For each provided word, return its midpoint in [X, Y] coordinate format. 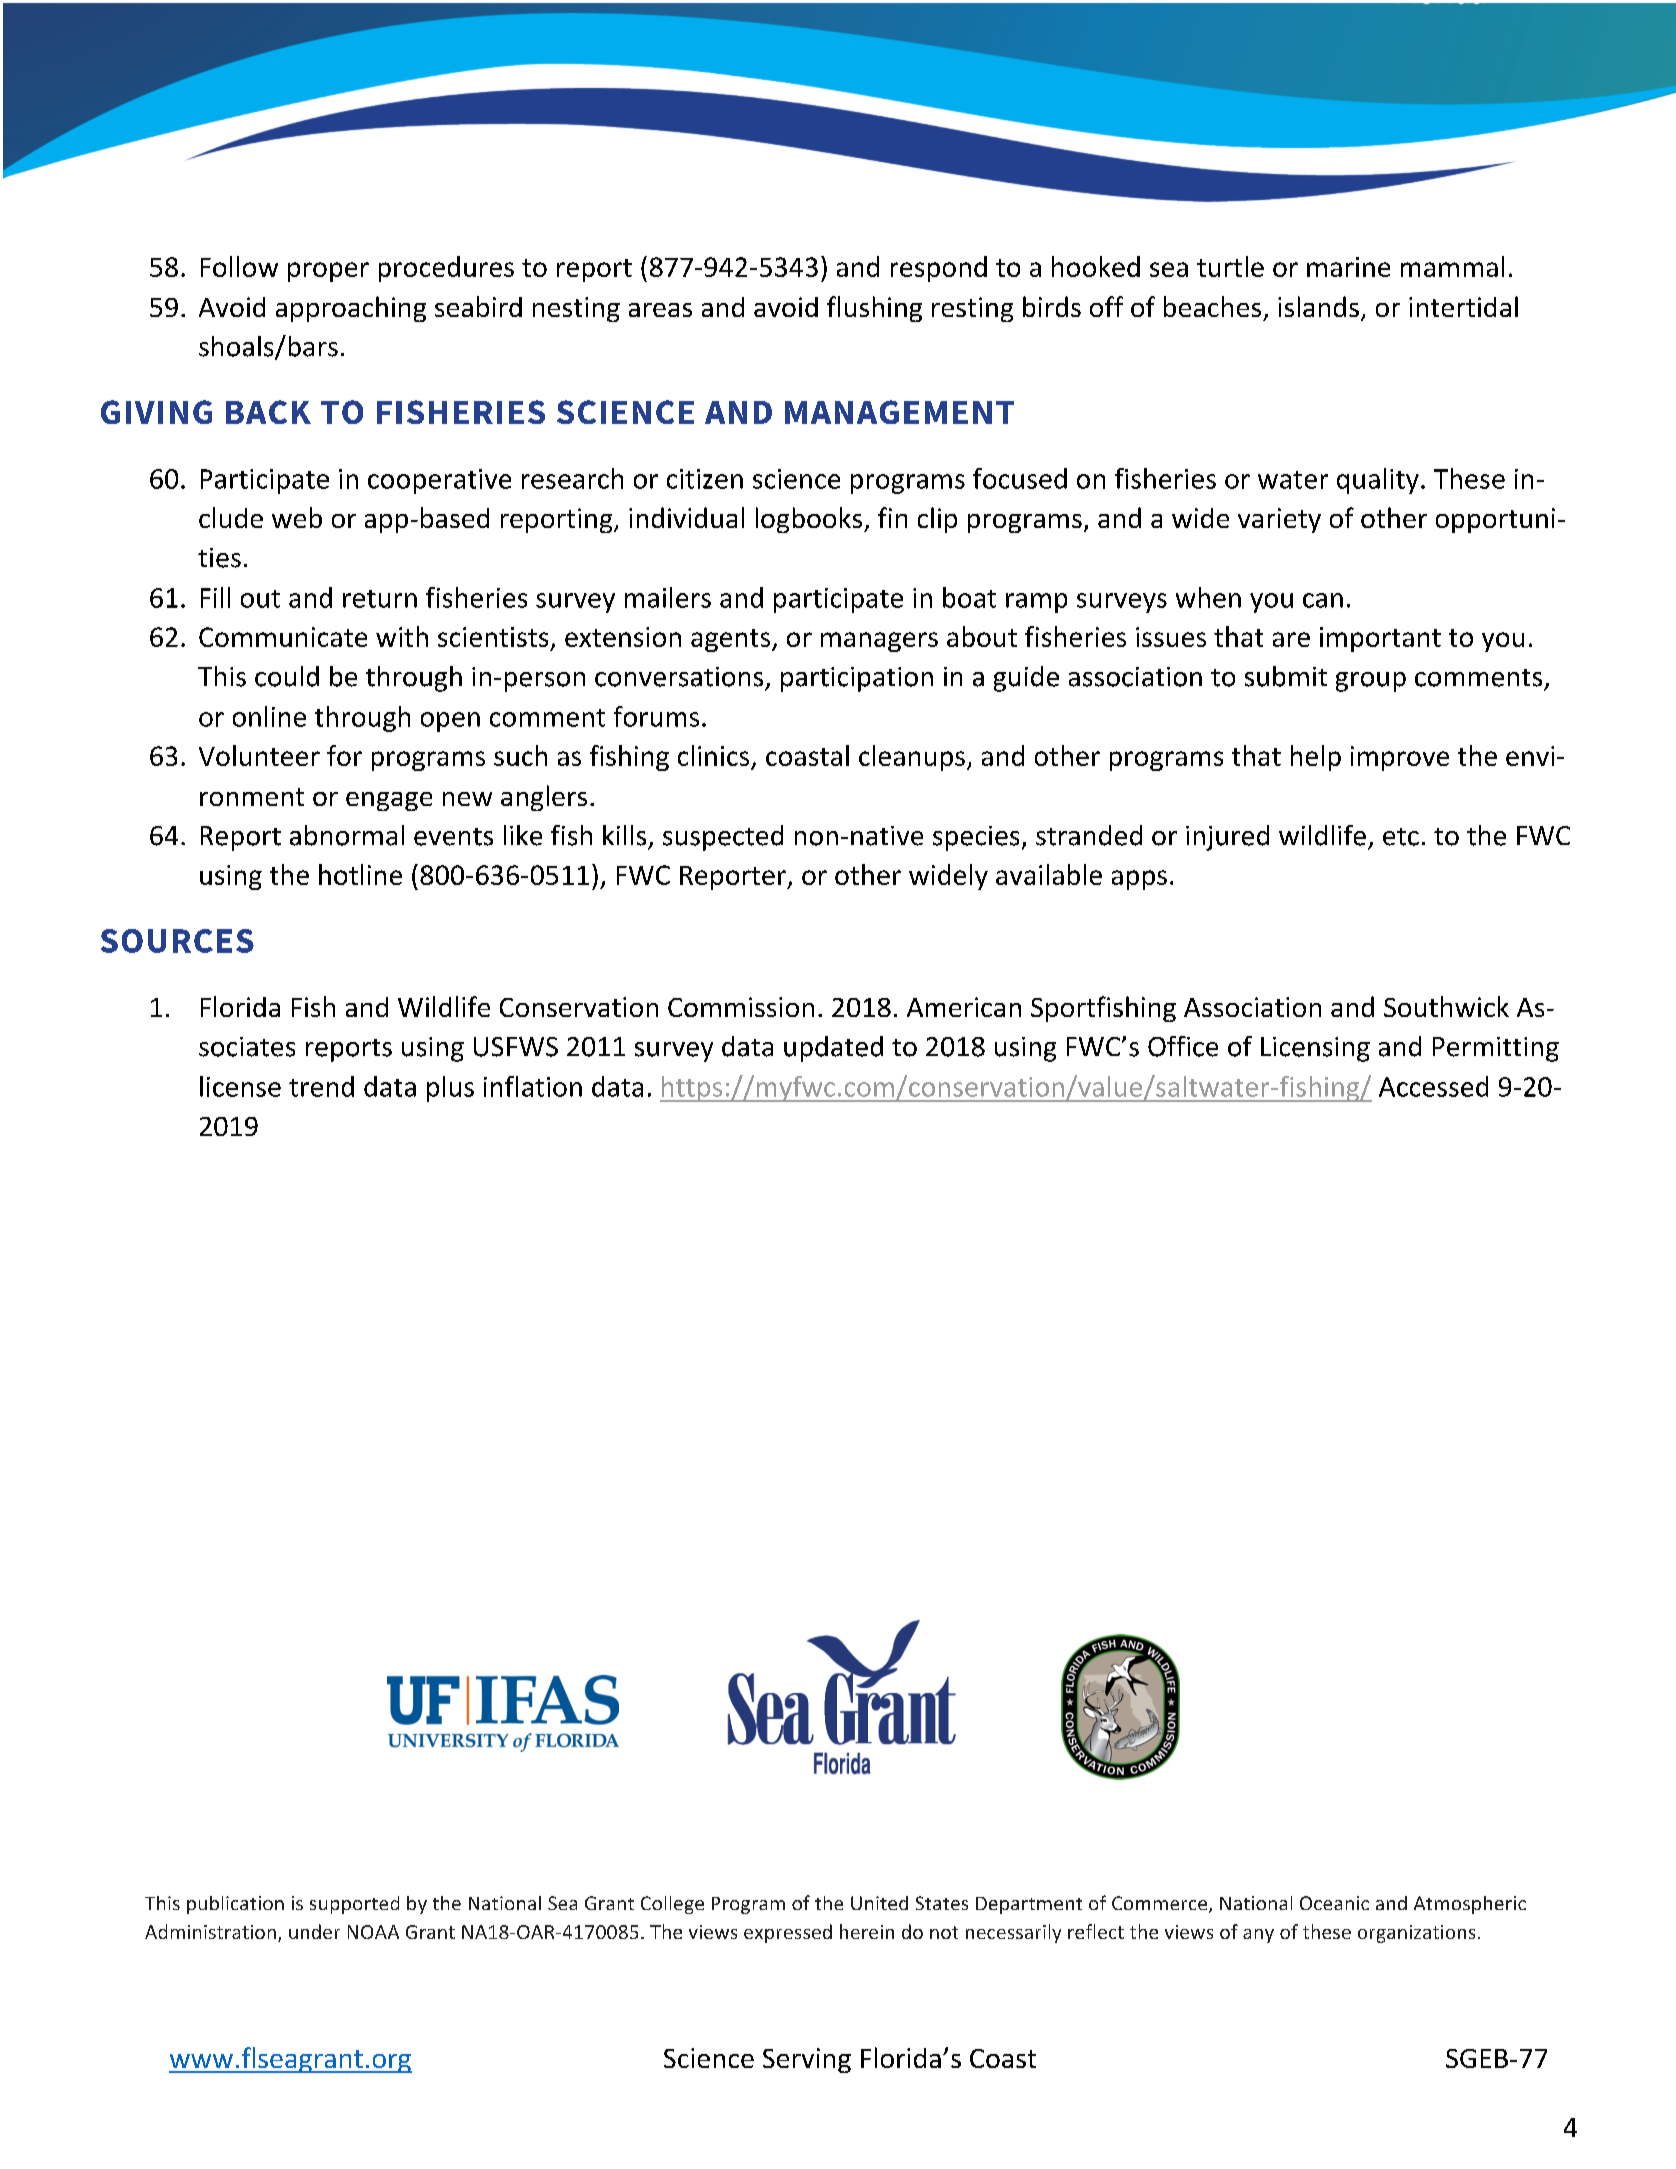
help [1316, 758]
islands [1318, 306]
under [314, 1931]
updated [833, 1049]
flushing [874, 309]
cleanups [912, 758]
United [879, 1903]
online [269, 716]
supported [354, 1905]
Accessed [1433, 1086]
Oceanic [1334, 1903]
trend [321, 1086]
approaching [351, 309]
